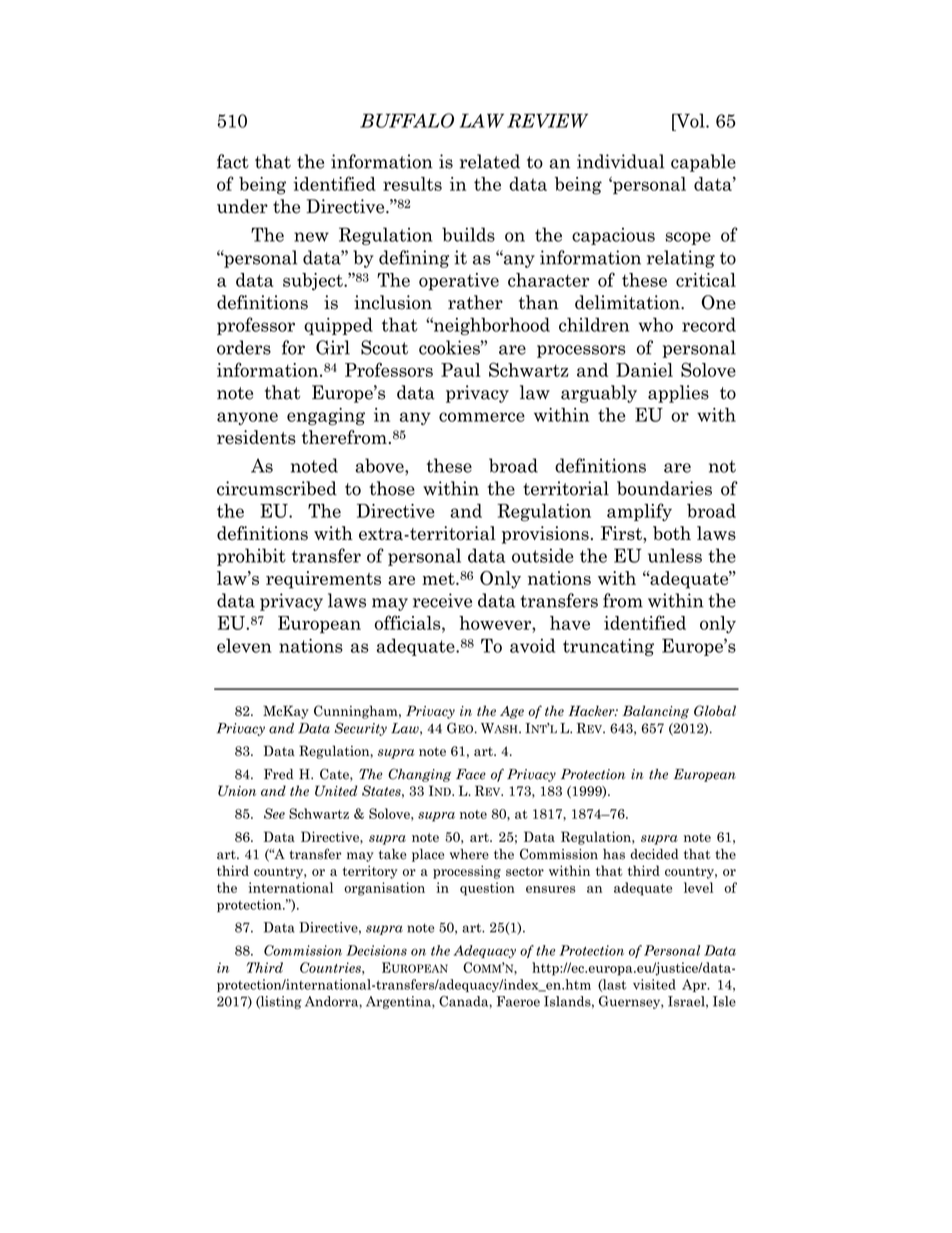  Describe the element at coordinates (442, 600) in the page. I see `receive` at that location.
